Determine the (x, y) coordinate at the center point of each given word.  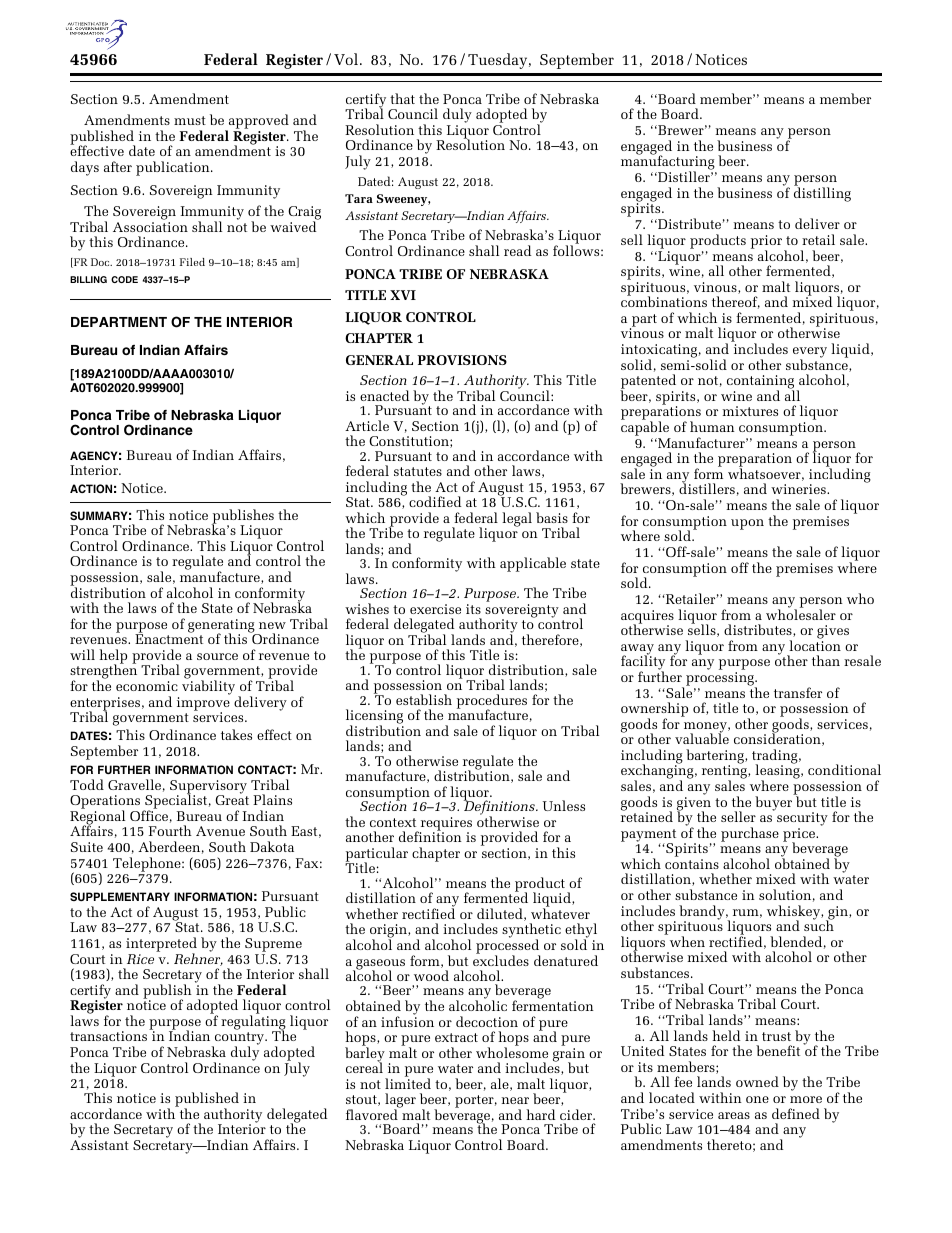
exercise (435, 609)
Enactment (169, 639)
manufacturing (669, 163)
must (190, 120)
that (402, 98)
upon (747, 524)
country (239, 1040)
